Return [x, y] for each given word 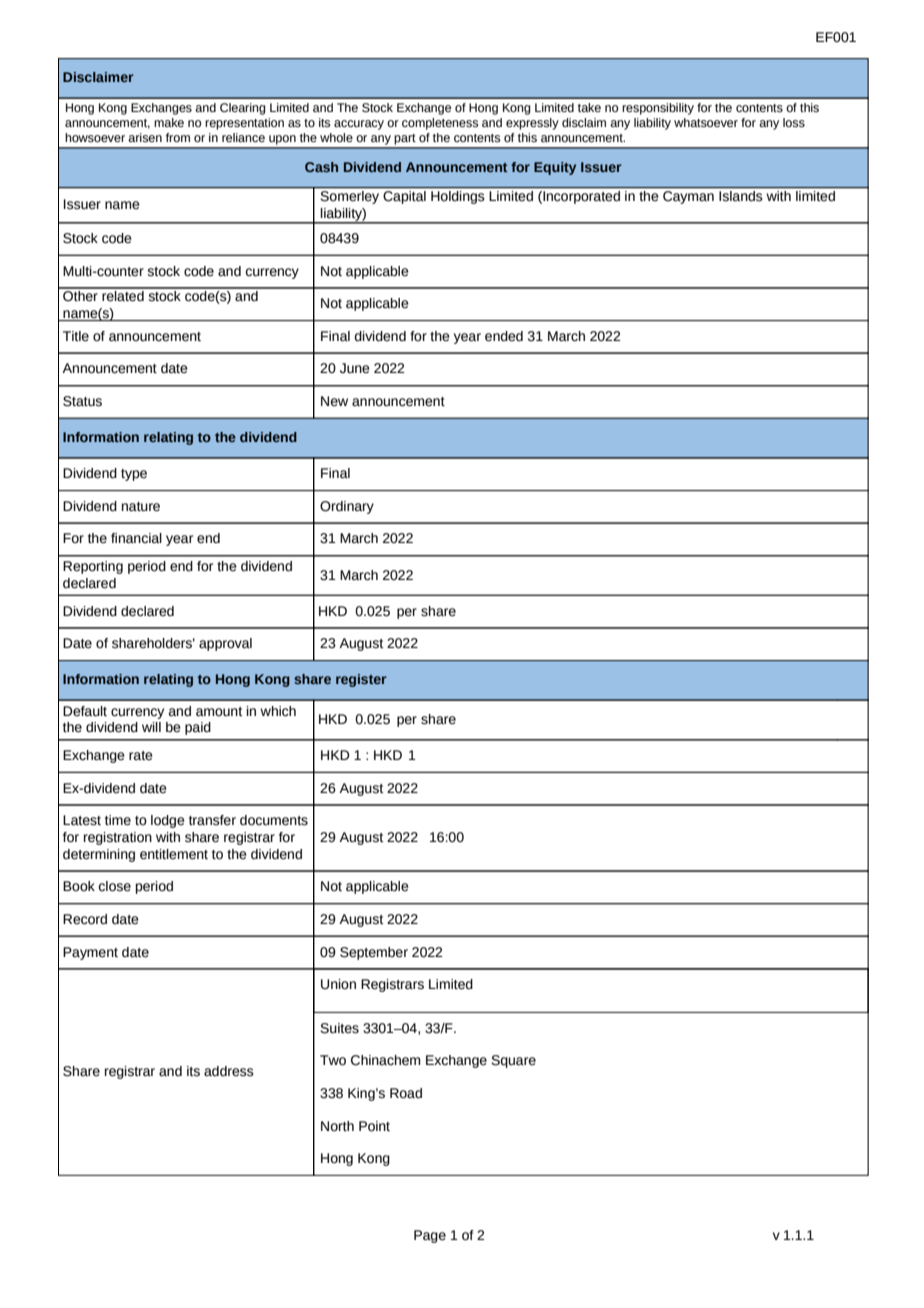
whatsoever [706, 122]
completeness [440, 124]
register [361, 680]
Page [430, 1236]
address [229, 1071]
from [178, 137]
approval [225, 644]
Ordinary [347, 507]
